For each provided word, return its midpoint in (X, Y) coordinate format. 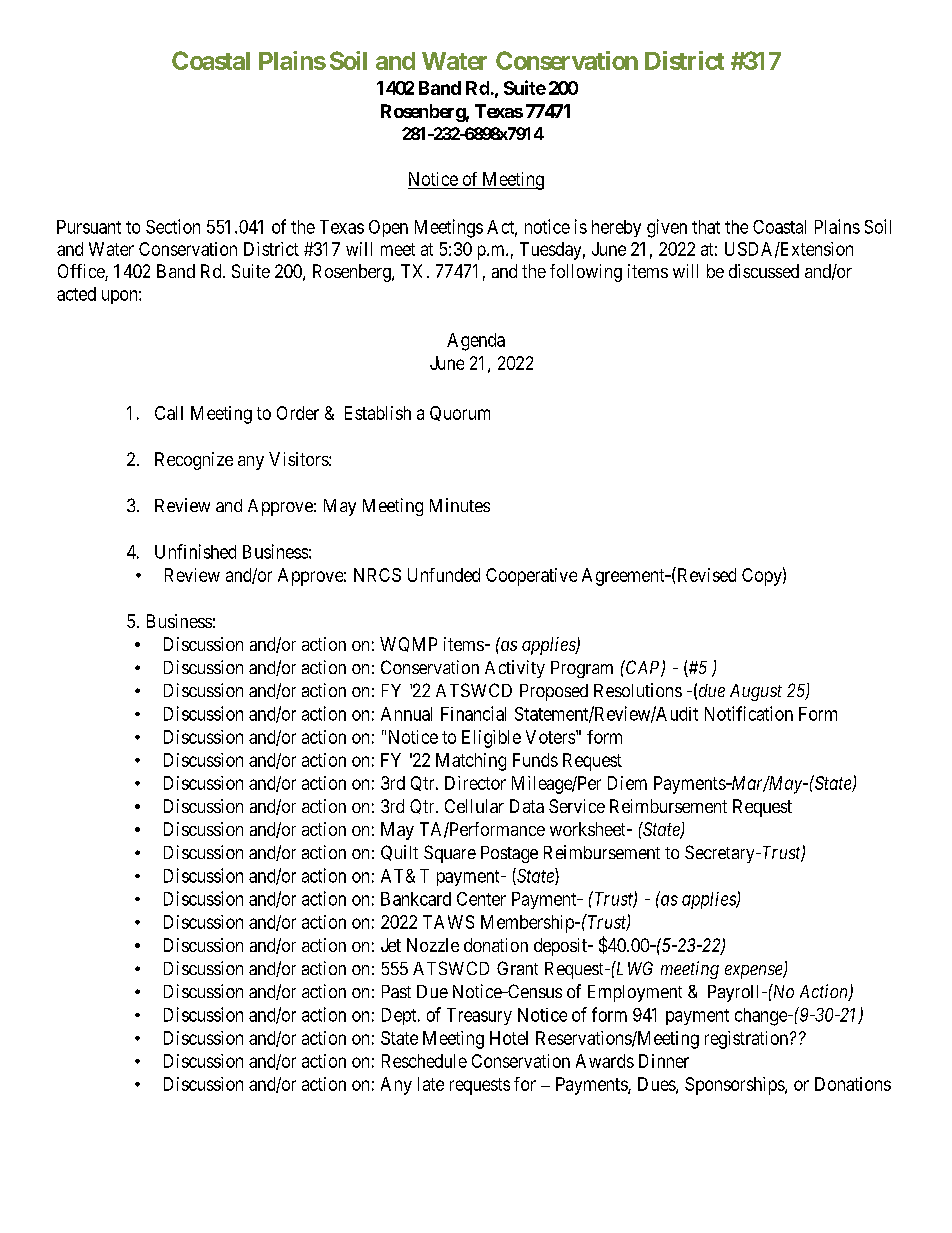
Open (388, 228)
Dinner (664, 1061)
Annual (406, 714)
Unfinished (195, 551)
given (667, 228)
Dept (400, 1016)
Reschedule (424, 1061)
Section (173, 226)
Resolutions (638, 690)
